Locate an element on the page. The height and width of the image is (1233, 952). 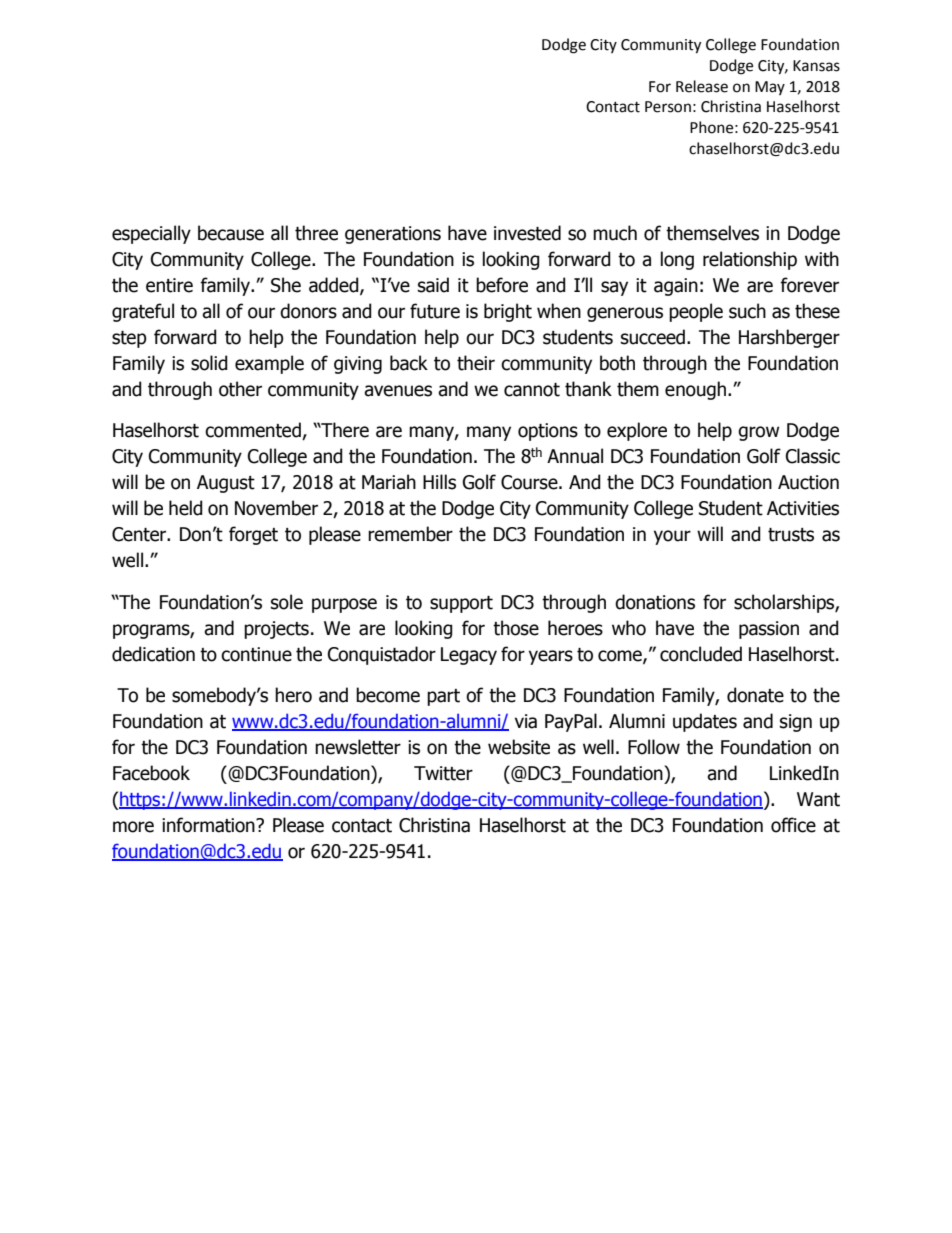
passion is located at coordinates (769, 630).
